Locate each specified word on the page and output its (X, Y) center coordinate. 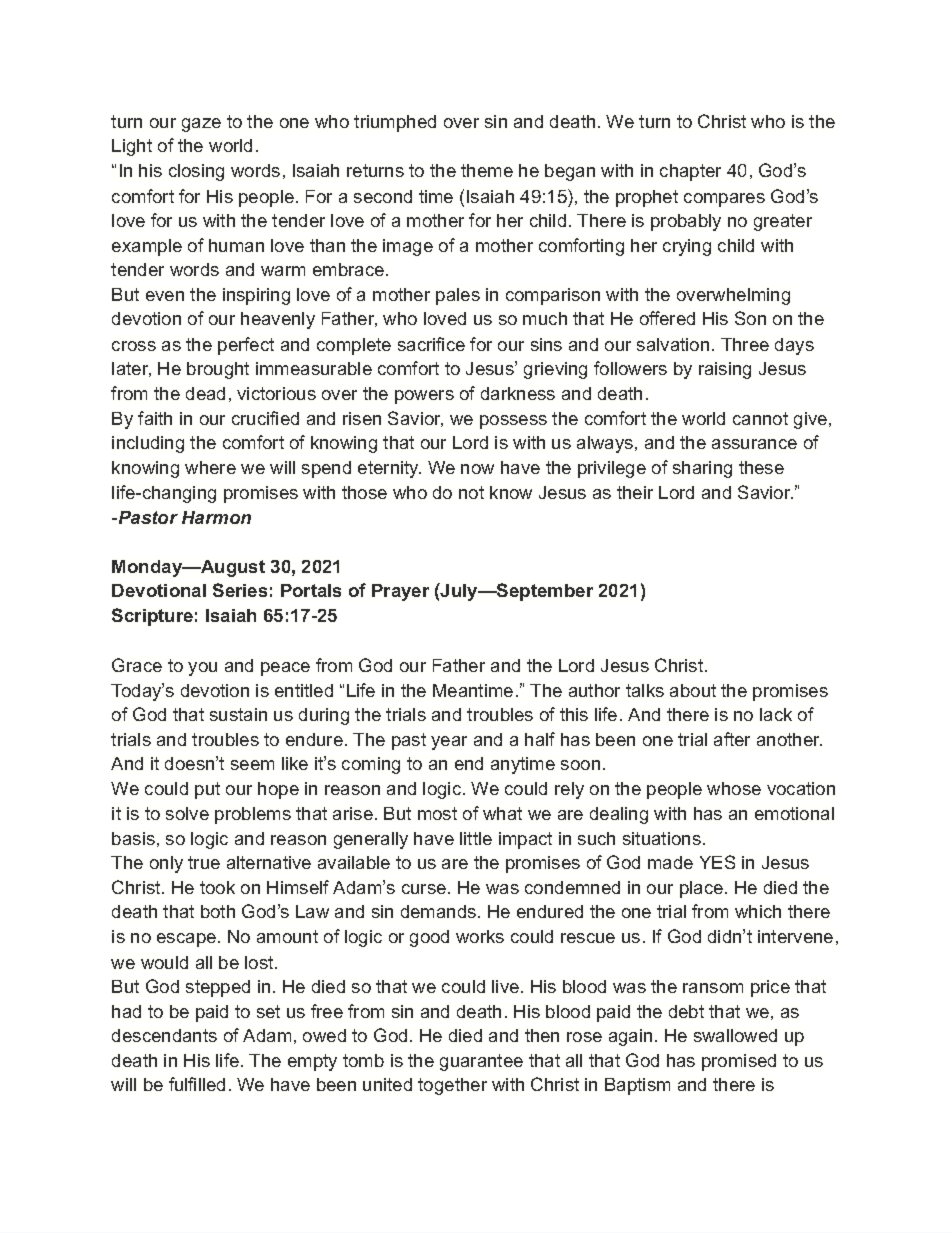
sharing (702, 469)
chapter (690, 172)
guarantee (481, 1062)
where (210, 467)
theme (487, 170)
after (732, 739)
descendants (164, 1035)
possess (513, 422)
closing (196, 172)
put (207, 790)
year (449, 743)
